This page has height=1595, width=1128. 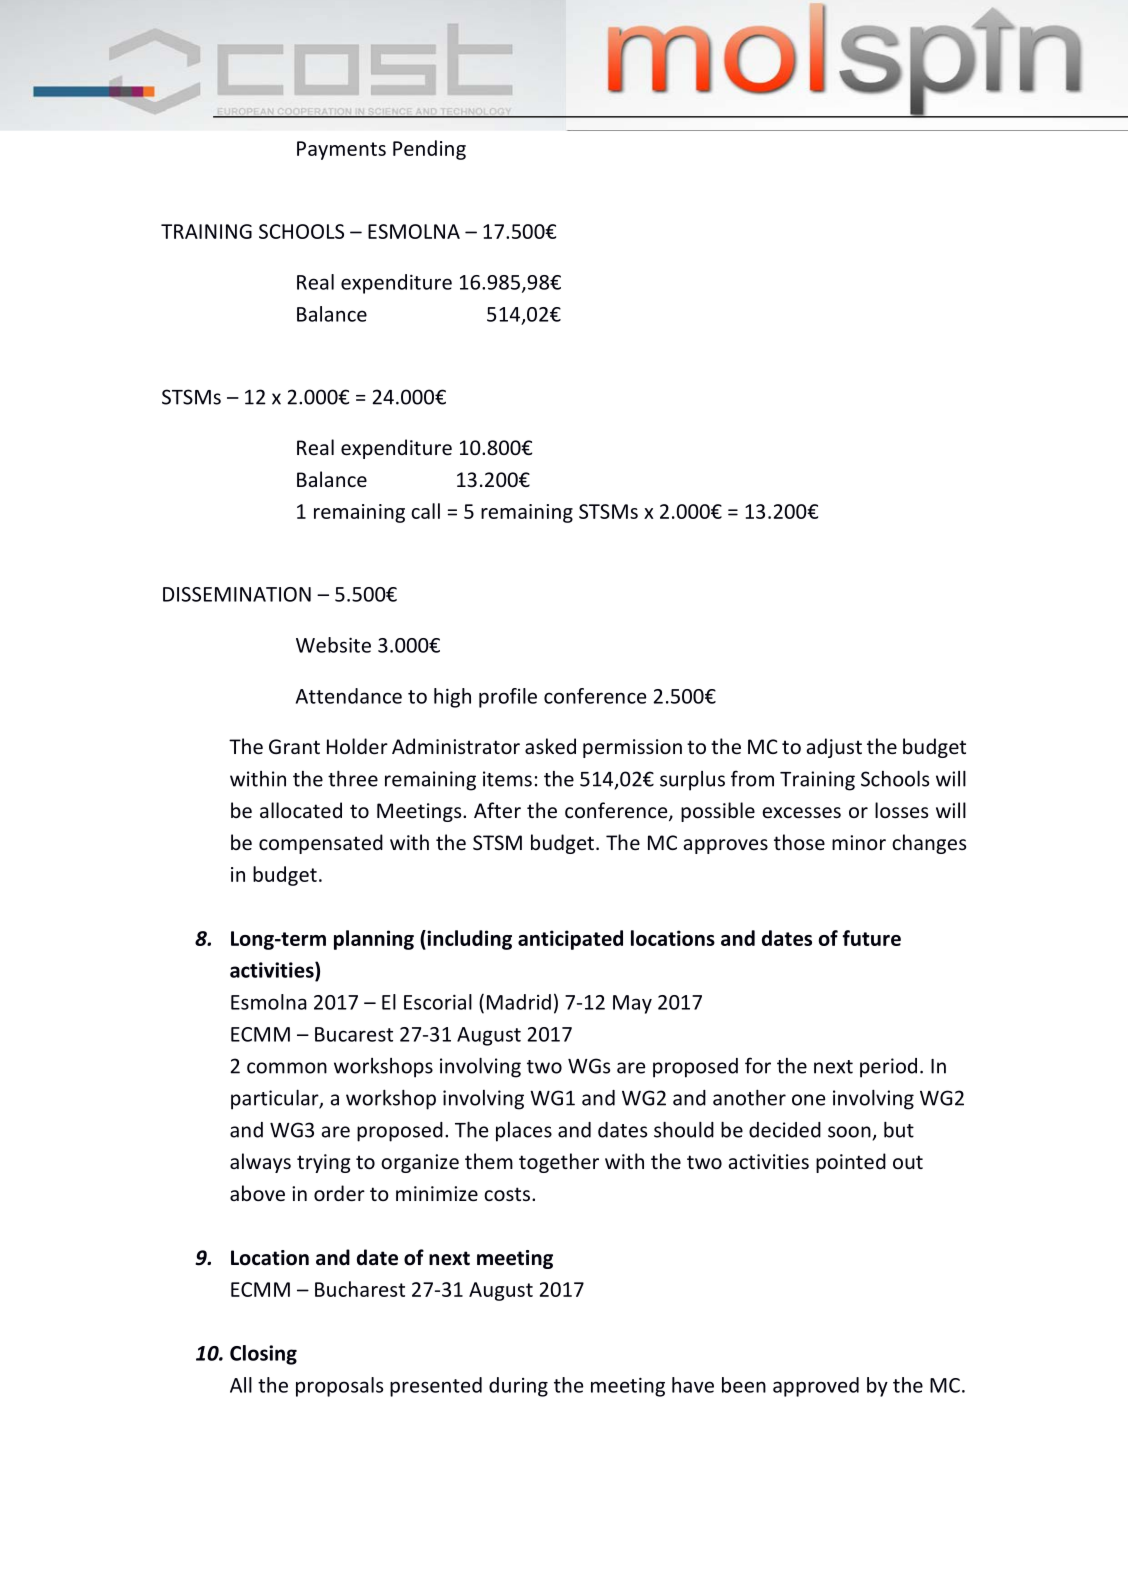 I want to click on call, so click(x=425, y=511).
